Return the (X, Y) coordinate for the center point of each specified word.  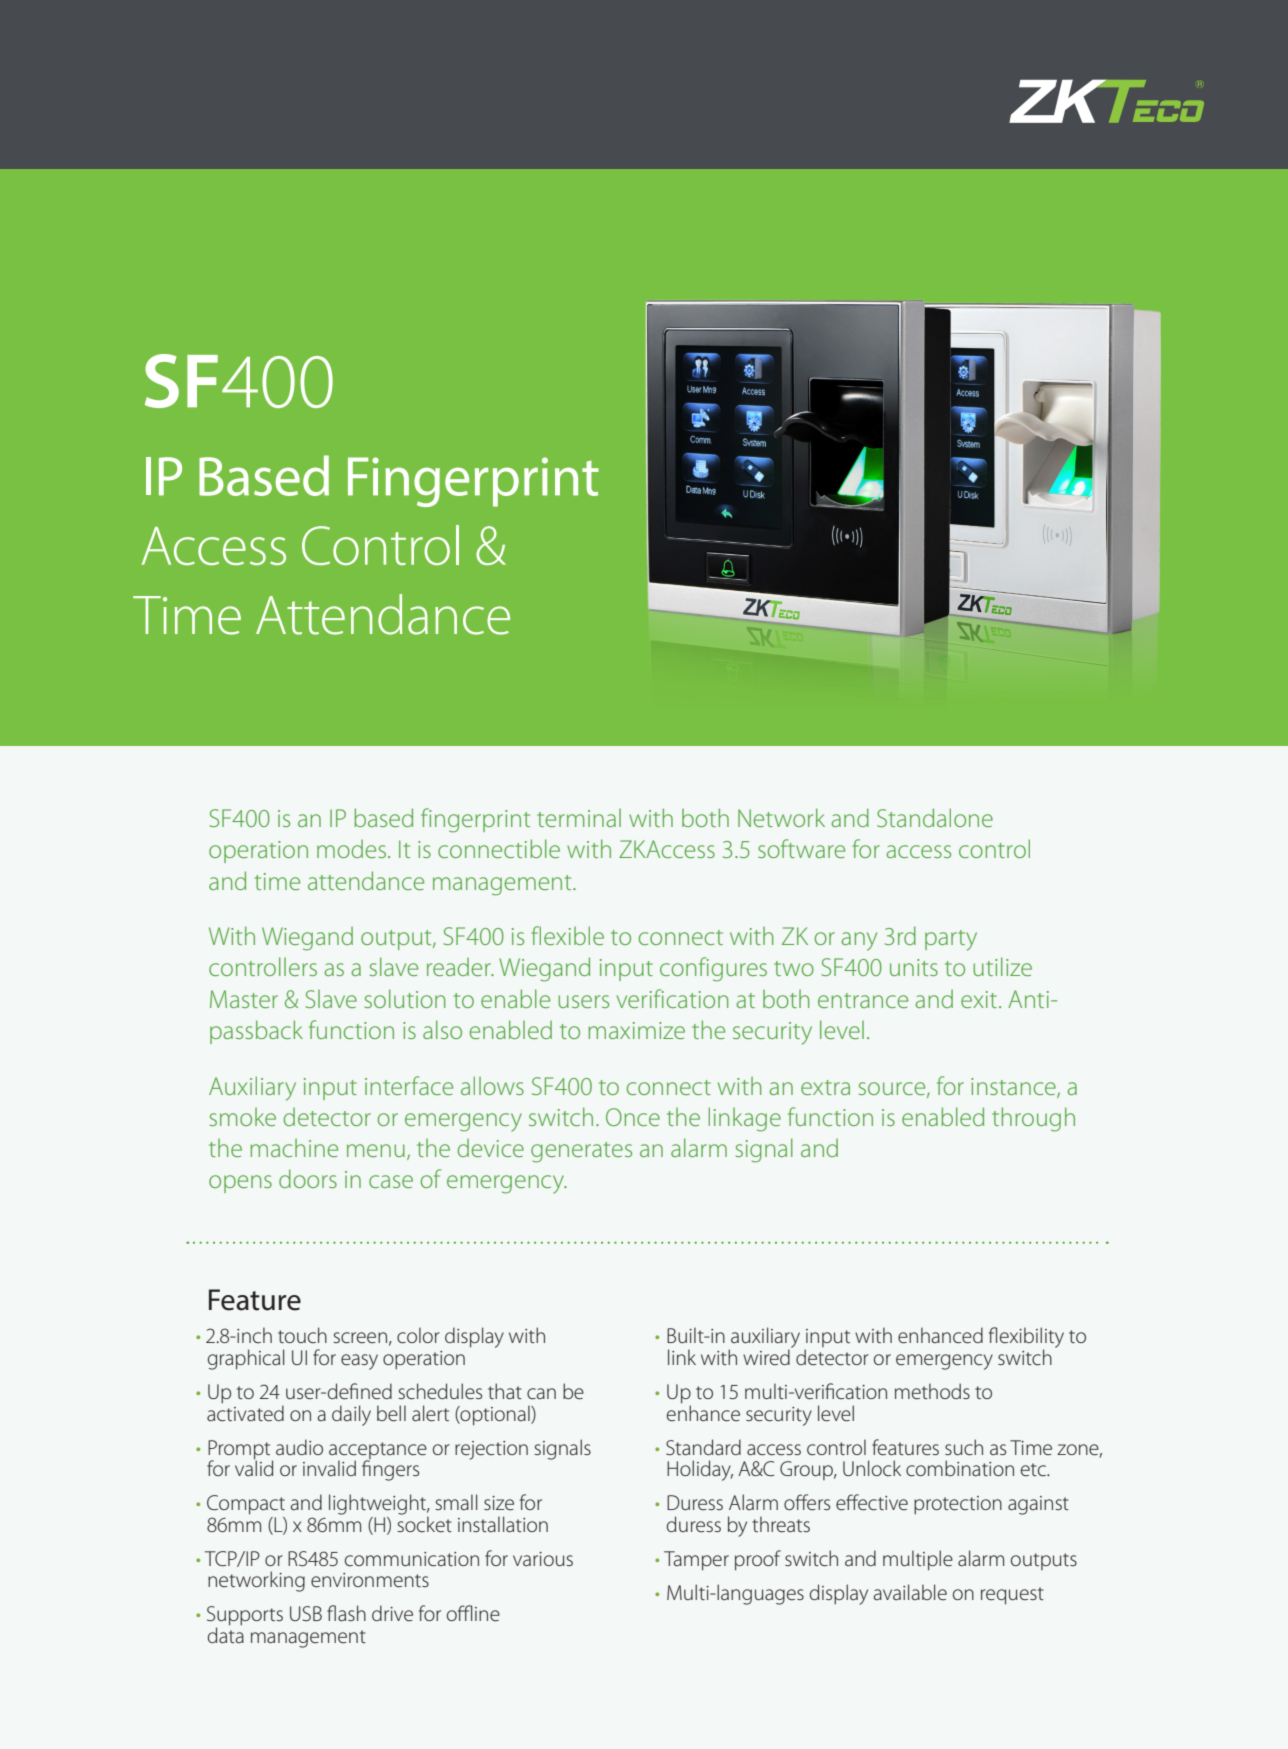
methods (932, 1391)
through (1033, 1119)
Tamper (696, 1561)
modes (351, 849)
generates (581, 1152)
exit (979, 999)
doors (308, 1178)
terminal (579, 818)
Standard (703, 1447)
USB (306, 1613)
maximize (636, 1030)
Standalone (935, 817)
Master (244, 999)
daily (351, 1415)
